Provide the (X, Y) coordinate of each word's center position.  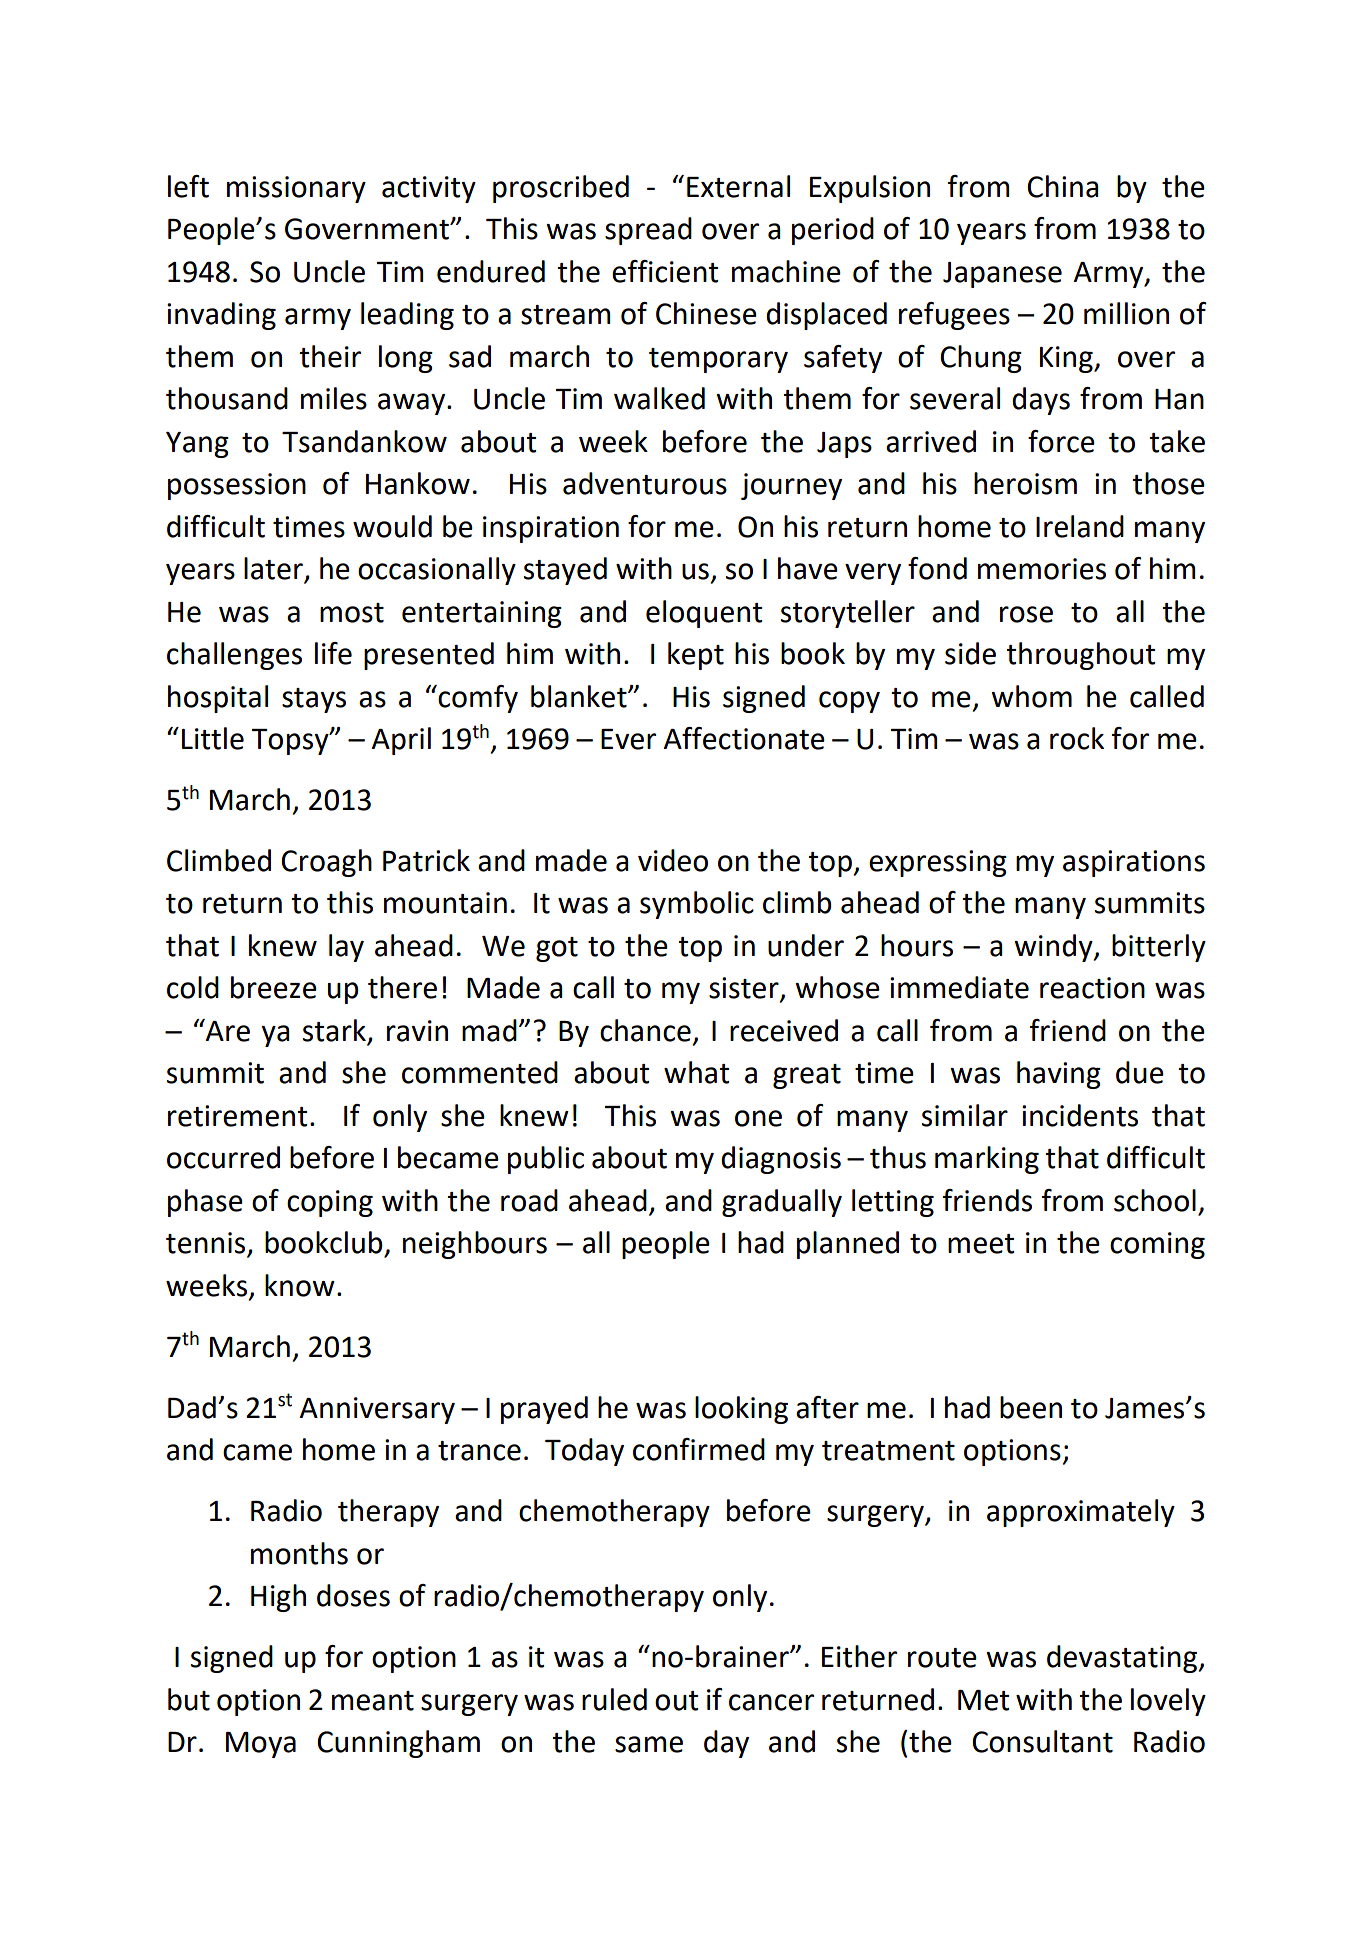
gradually (782, 1203)
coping (330, 1203)
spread (648, 231)
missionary (296, 189)
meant (373, 1701)
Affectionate (744, 738)
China (1063, 186)
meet (981, 1244)
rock (1077, 738)
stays (314, 700)
